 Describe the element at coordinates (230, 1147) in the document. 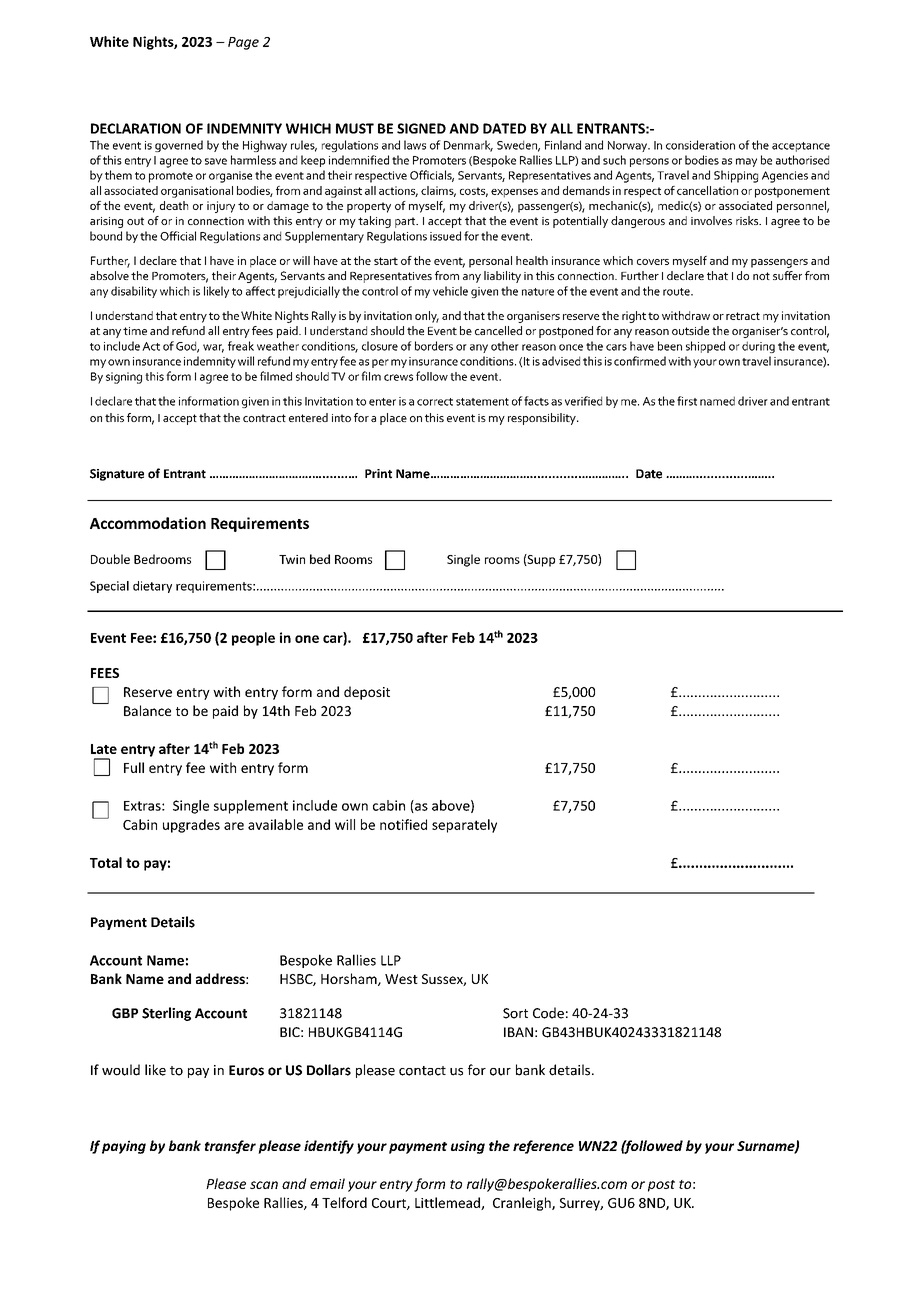

I see `transfer` at that location.
